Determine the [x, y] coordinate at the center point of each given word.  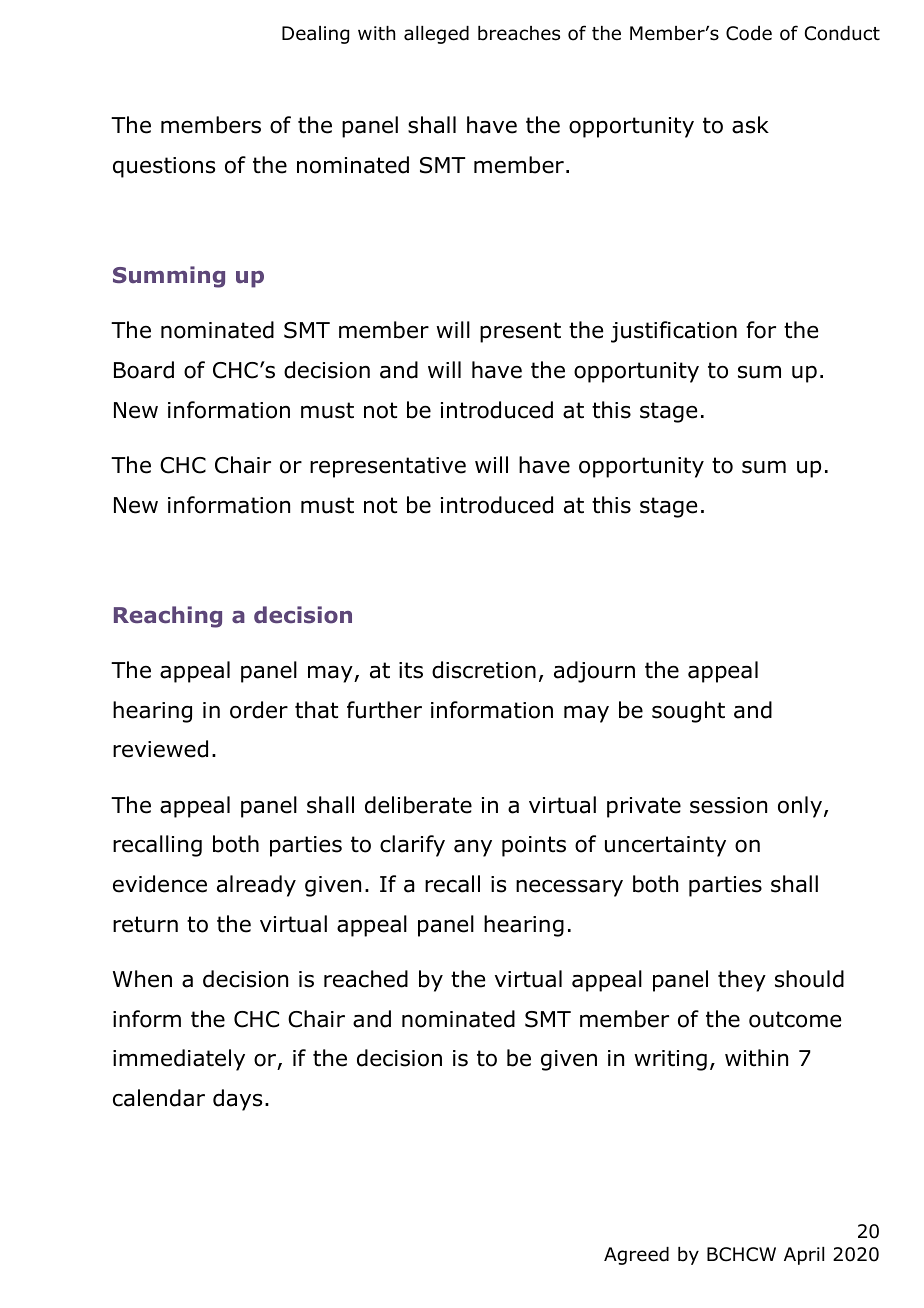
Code [749, 33]
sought [688, 712]
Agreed [636, 1256]
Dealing [315, 35]
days [237, 1100]
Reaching [168, 617]
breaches [519, 33]
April [804, 1256]
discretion [484, 670]
